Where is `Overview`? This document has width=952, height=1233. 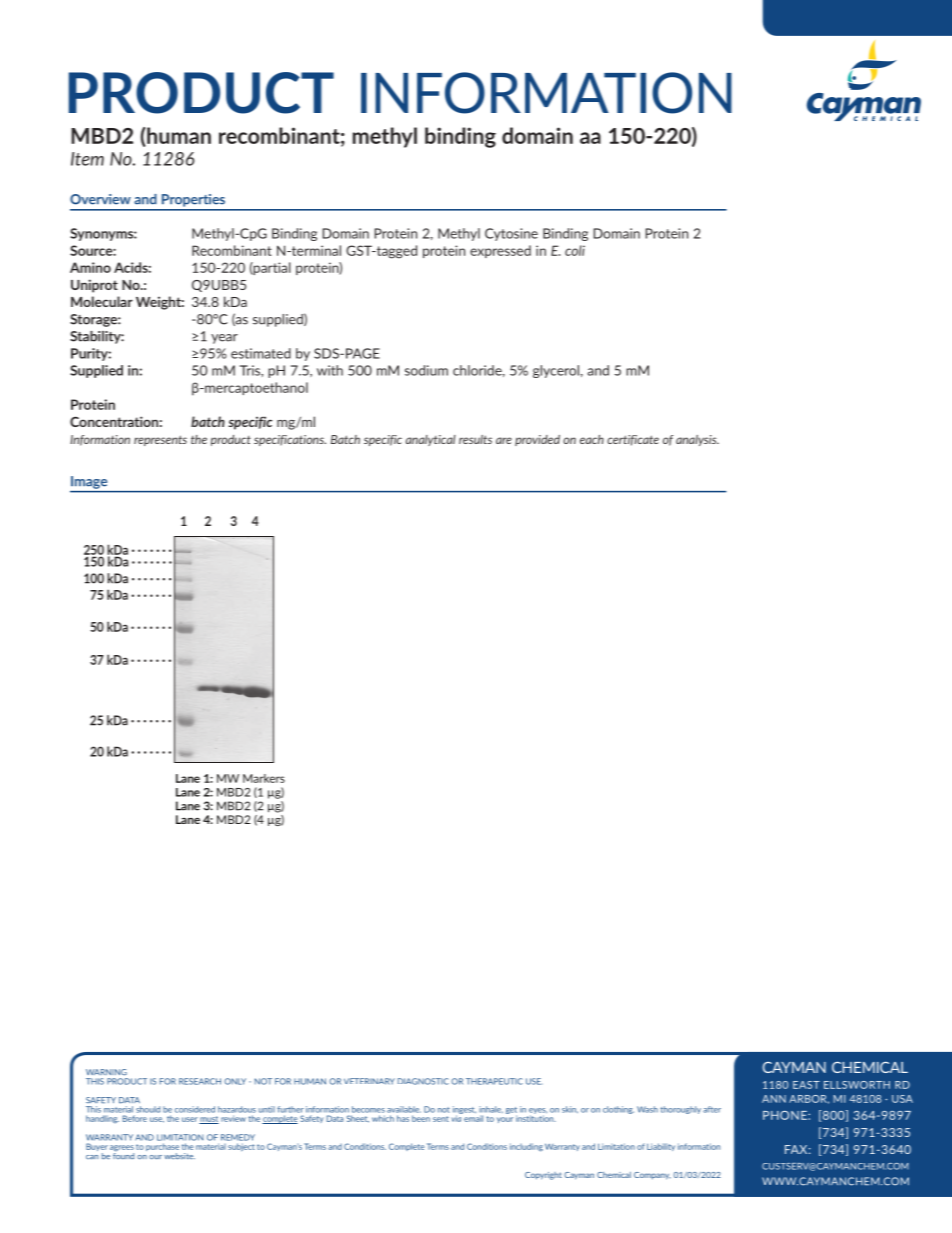
Overview is located at coordinates (100, 199).
